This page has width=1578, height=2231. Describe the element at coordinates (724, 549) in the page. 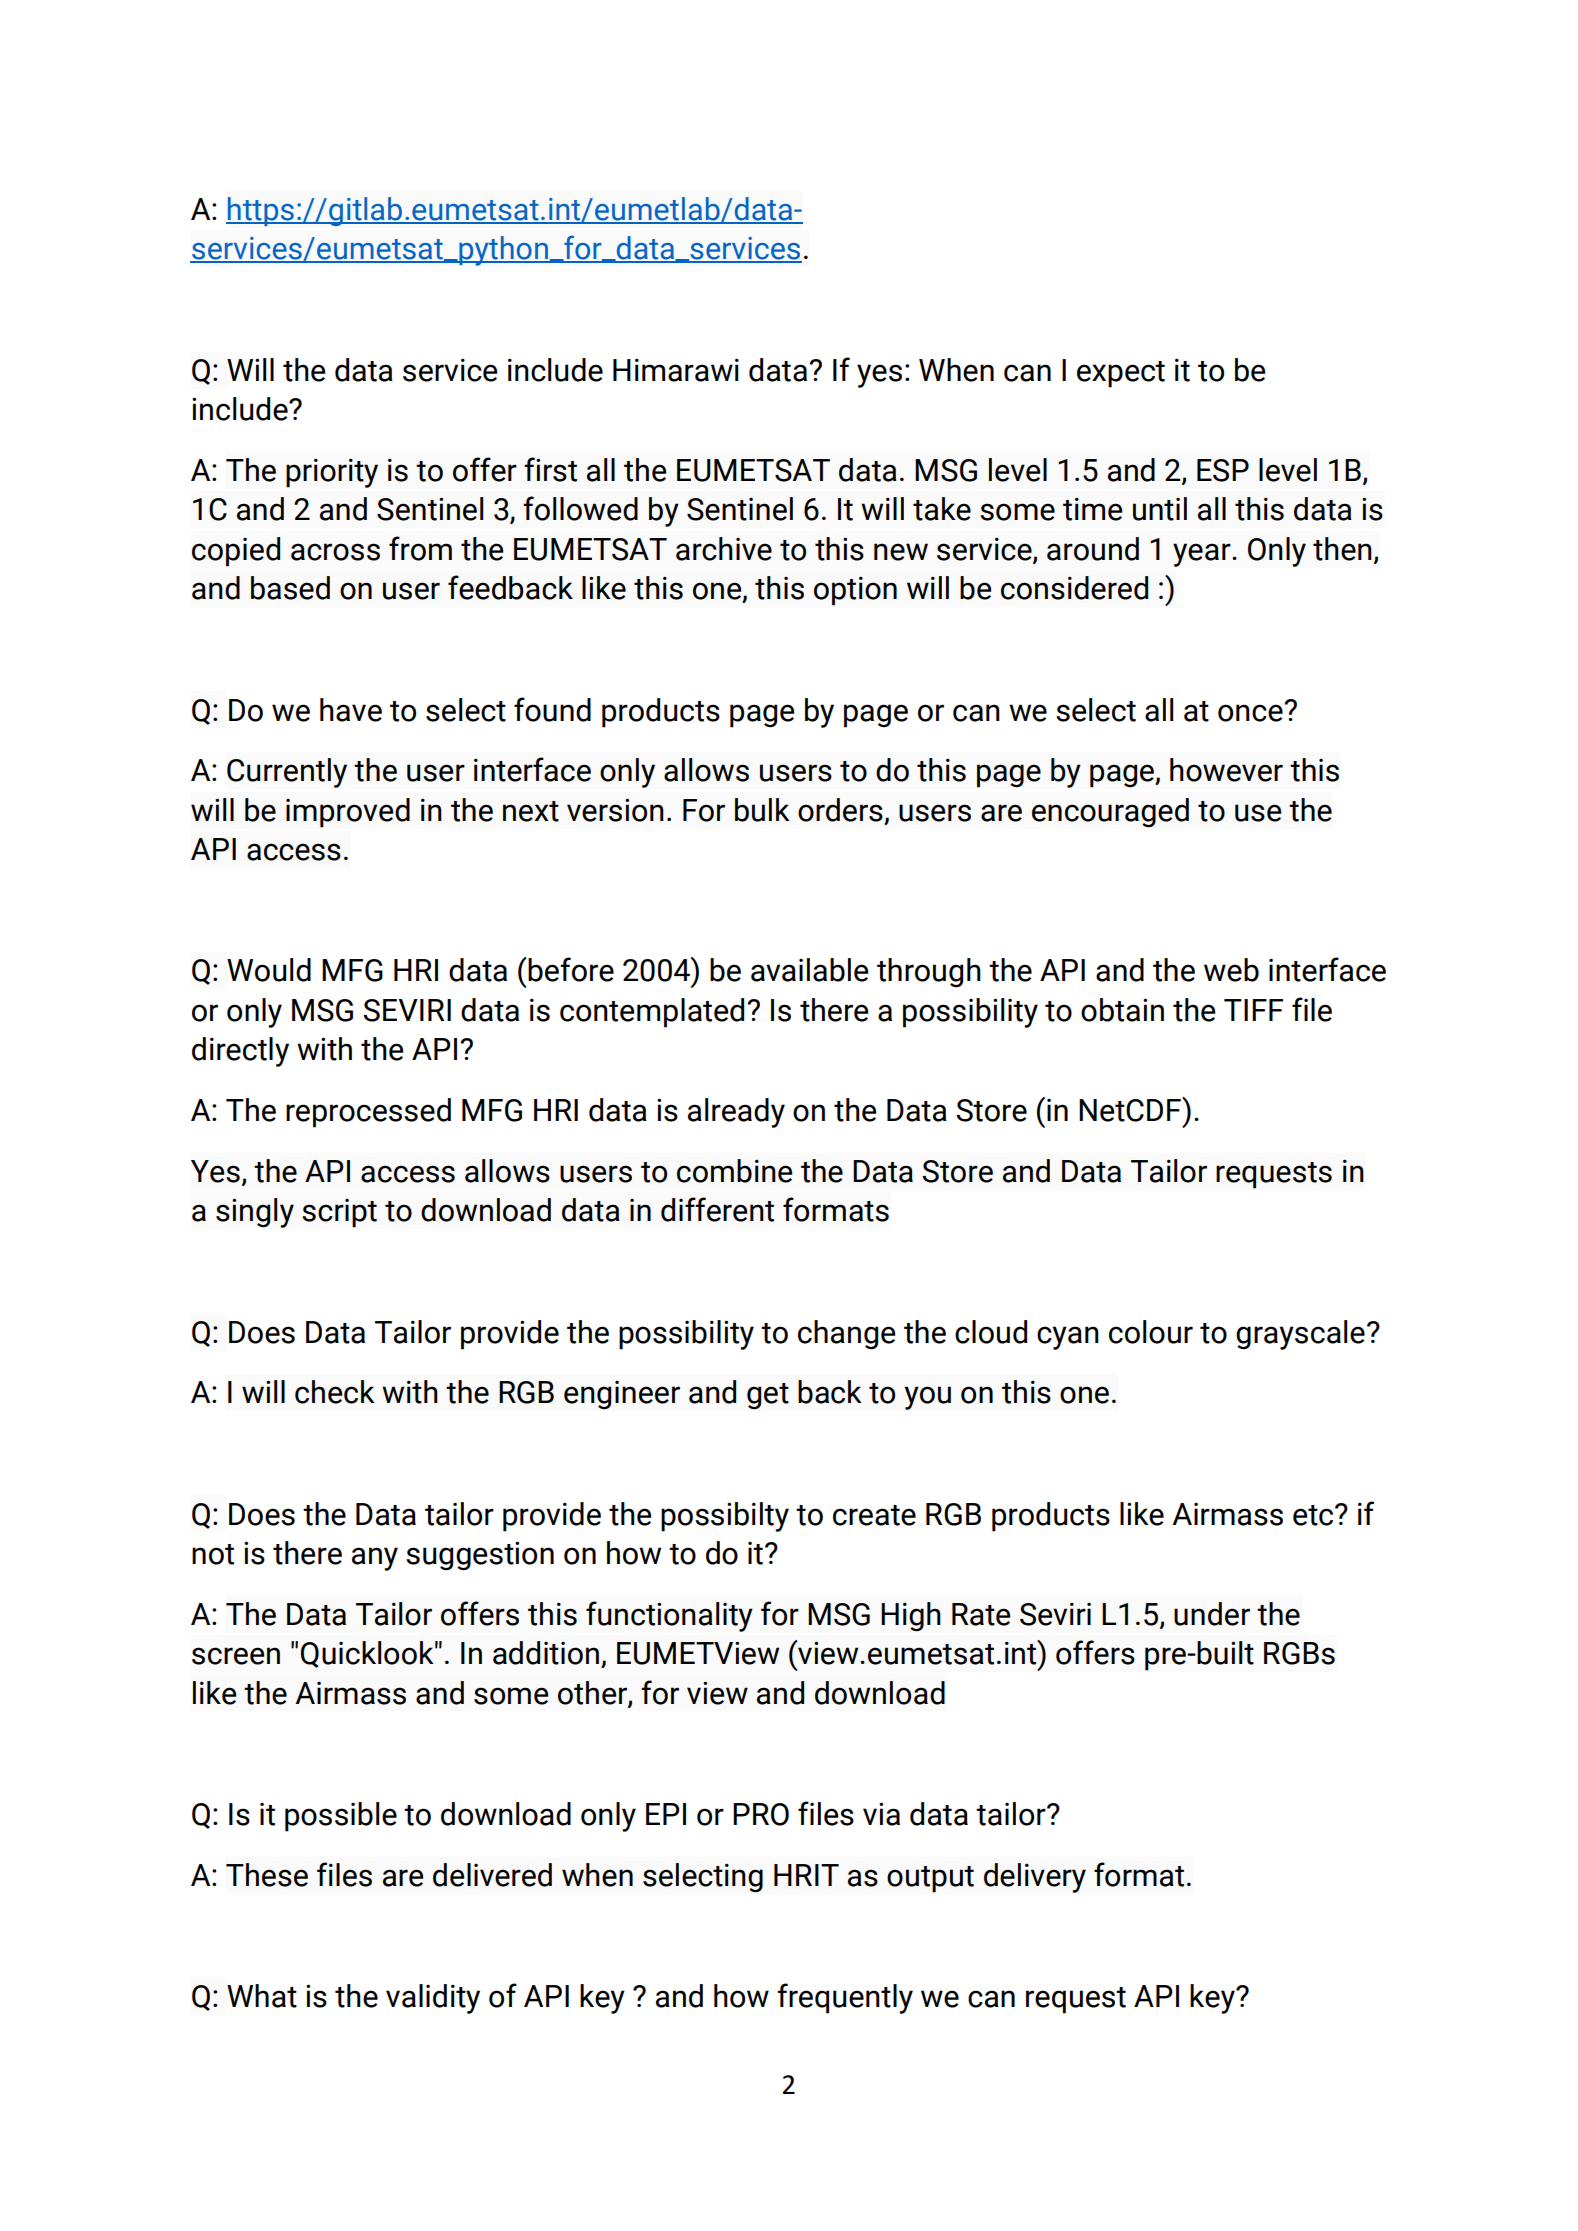

I see `archive` at that location.
